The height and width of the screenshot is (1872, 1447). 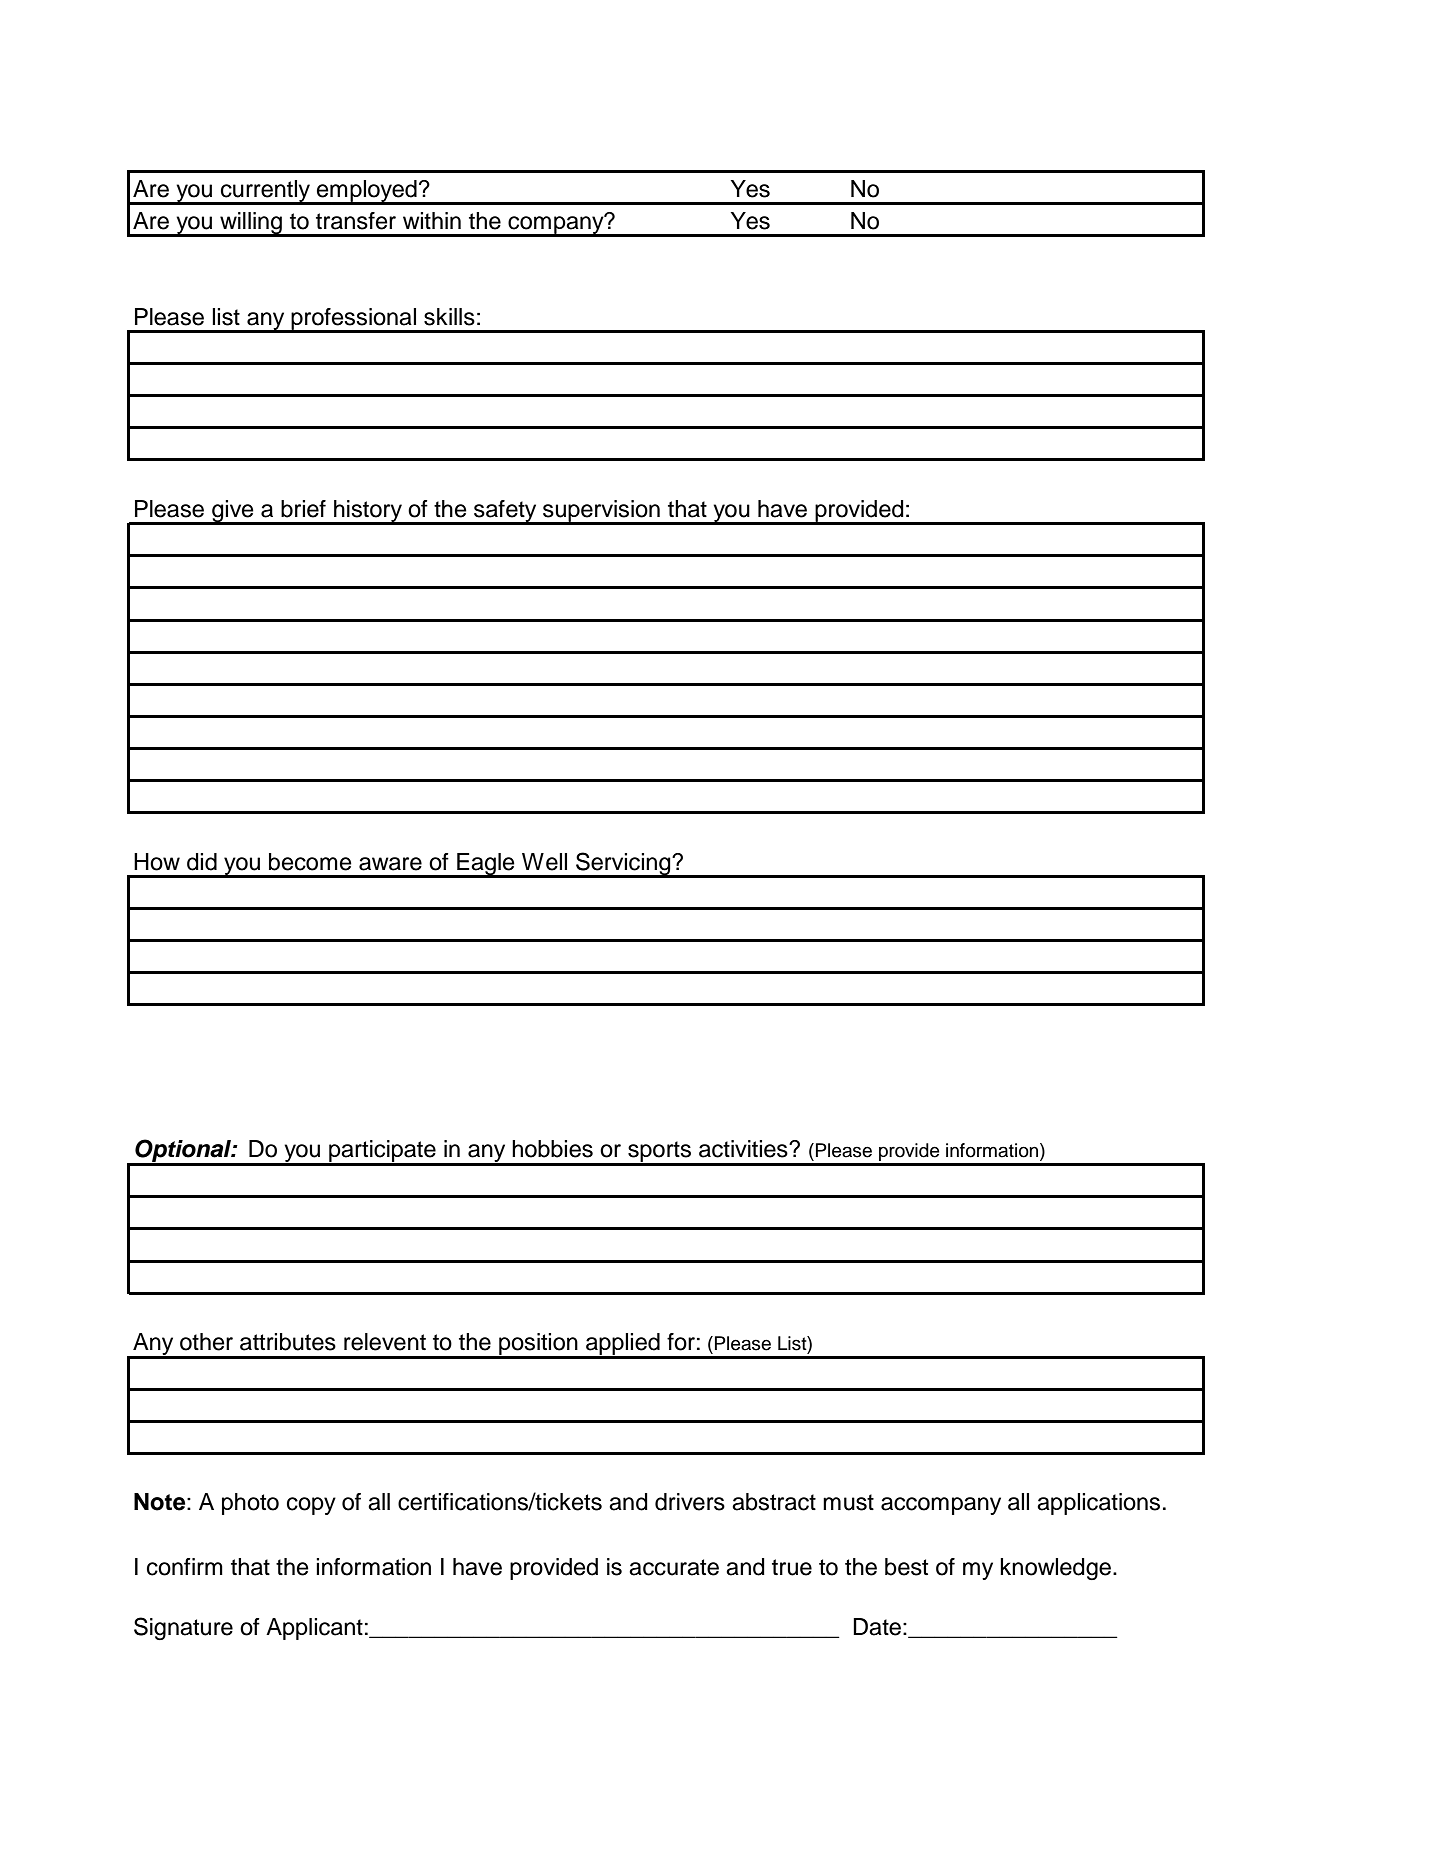 What do you see at coordinates (623, 864) in the screenshot?
I see `Servicing` at bounding box center [623, 864].
